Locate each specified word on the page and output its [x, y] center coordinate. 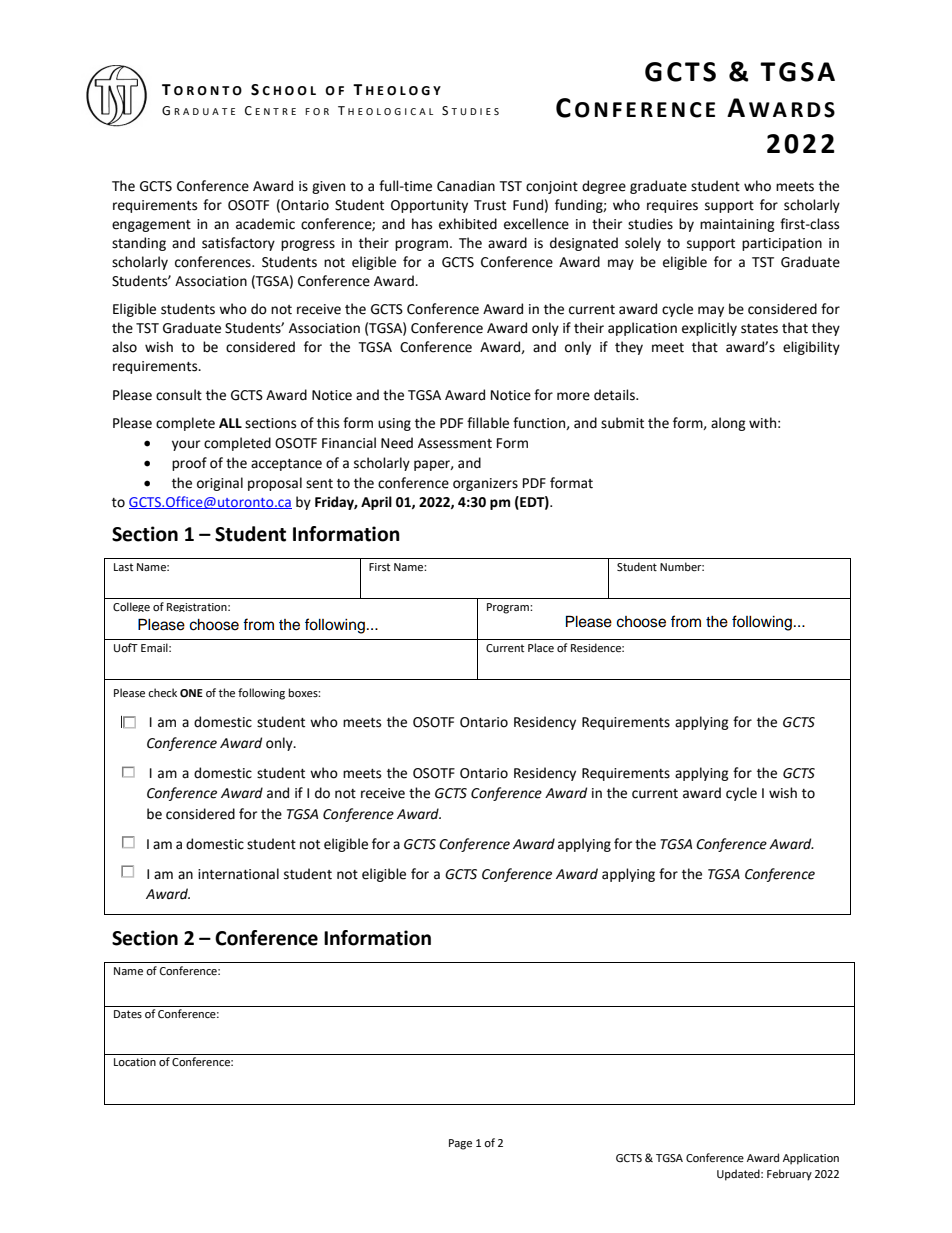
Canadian [466, 186]
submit [622, 423]
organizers [485, 484]
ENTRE [275, 111]
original [220, 484]
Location [135, 1062]
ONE [191, 693]
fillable [488, 423]
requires [672, 206]
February [789, 1175]
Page [460, 1144]
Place [541, 648]
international [238, 874]
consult [179, 395]
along [728, 424]
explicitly [709, 329]
